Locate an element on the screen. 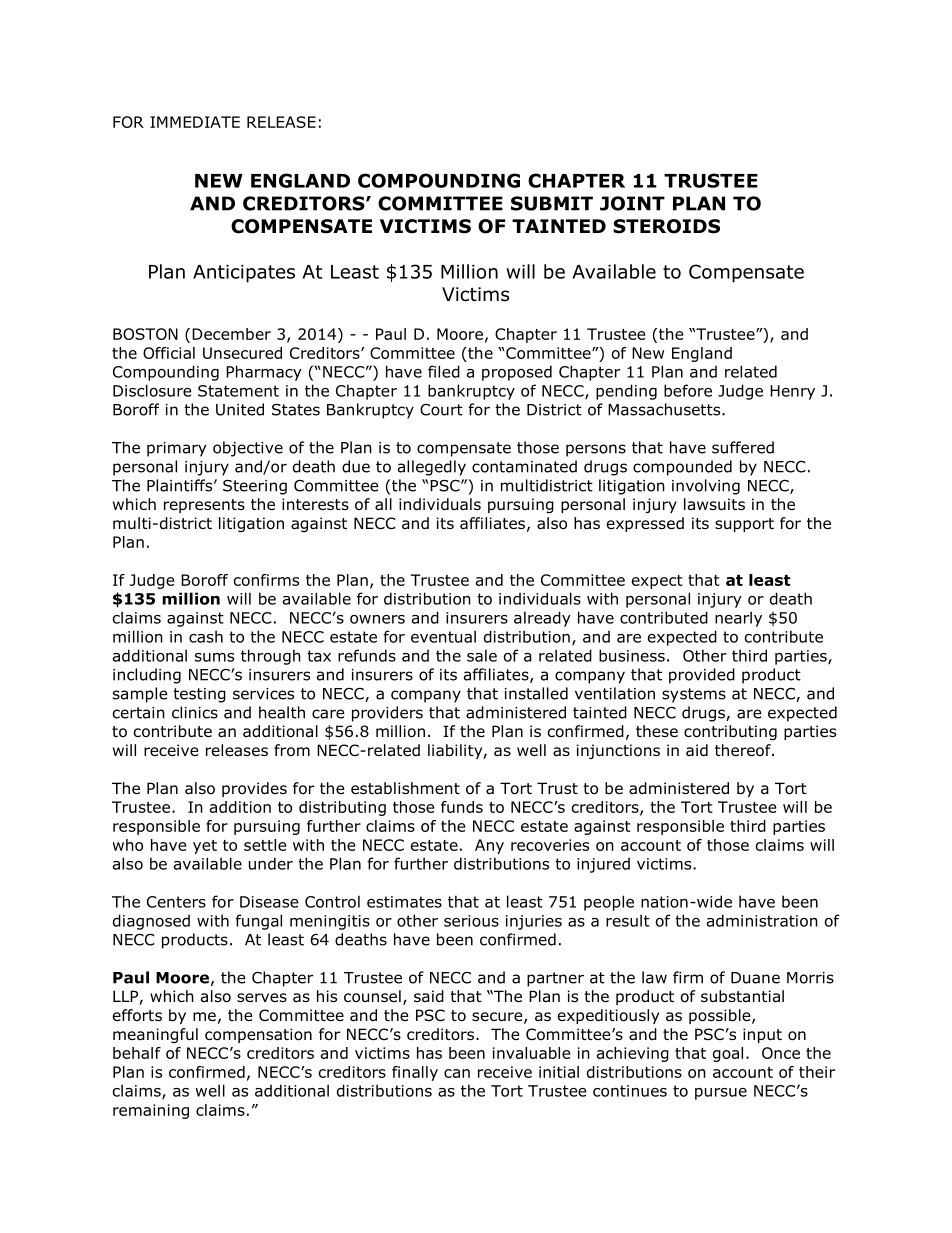  primary is located at coordinates (176, 449).
